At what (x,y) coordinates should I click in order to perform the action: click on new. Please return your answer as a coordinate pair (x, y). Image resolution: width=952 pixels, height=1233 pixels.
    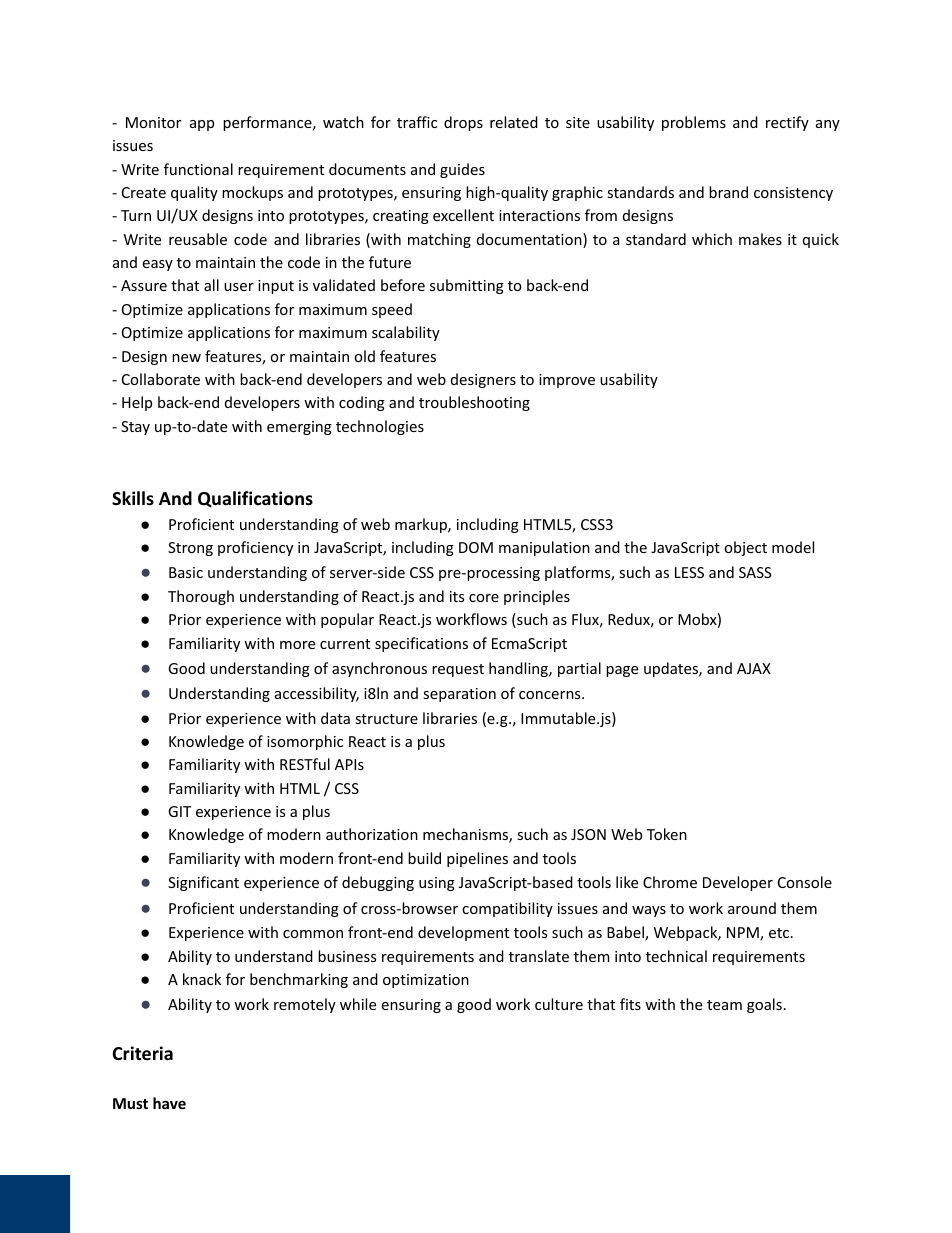
    Looking at the image, I should click on (186, 358).
